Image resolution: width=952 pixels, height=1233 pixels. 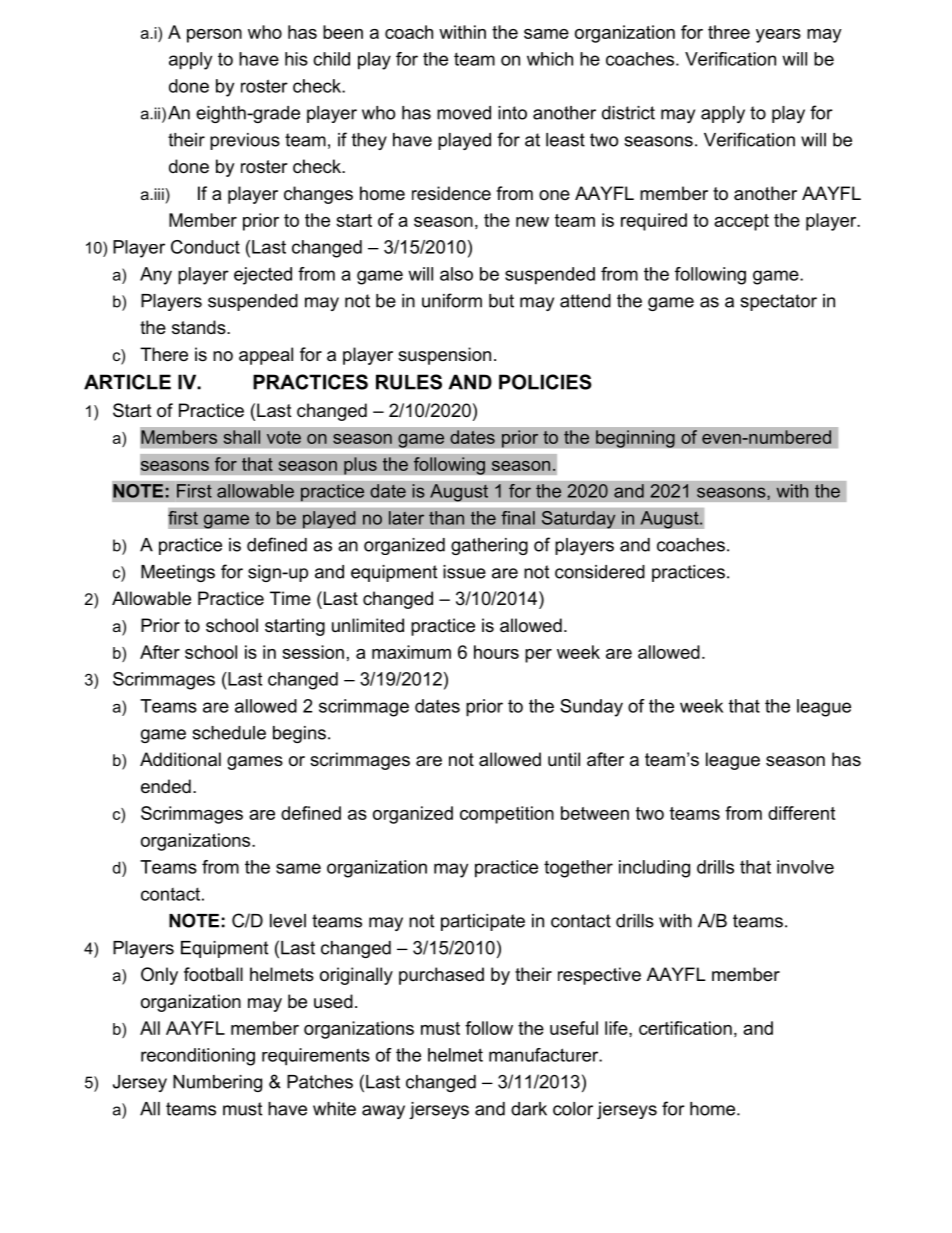 I want to click on person, so click(x=214, y=36).
